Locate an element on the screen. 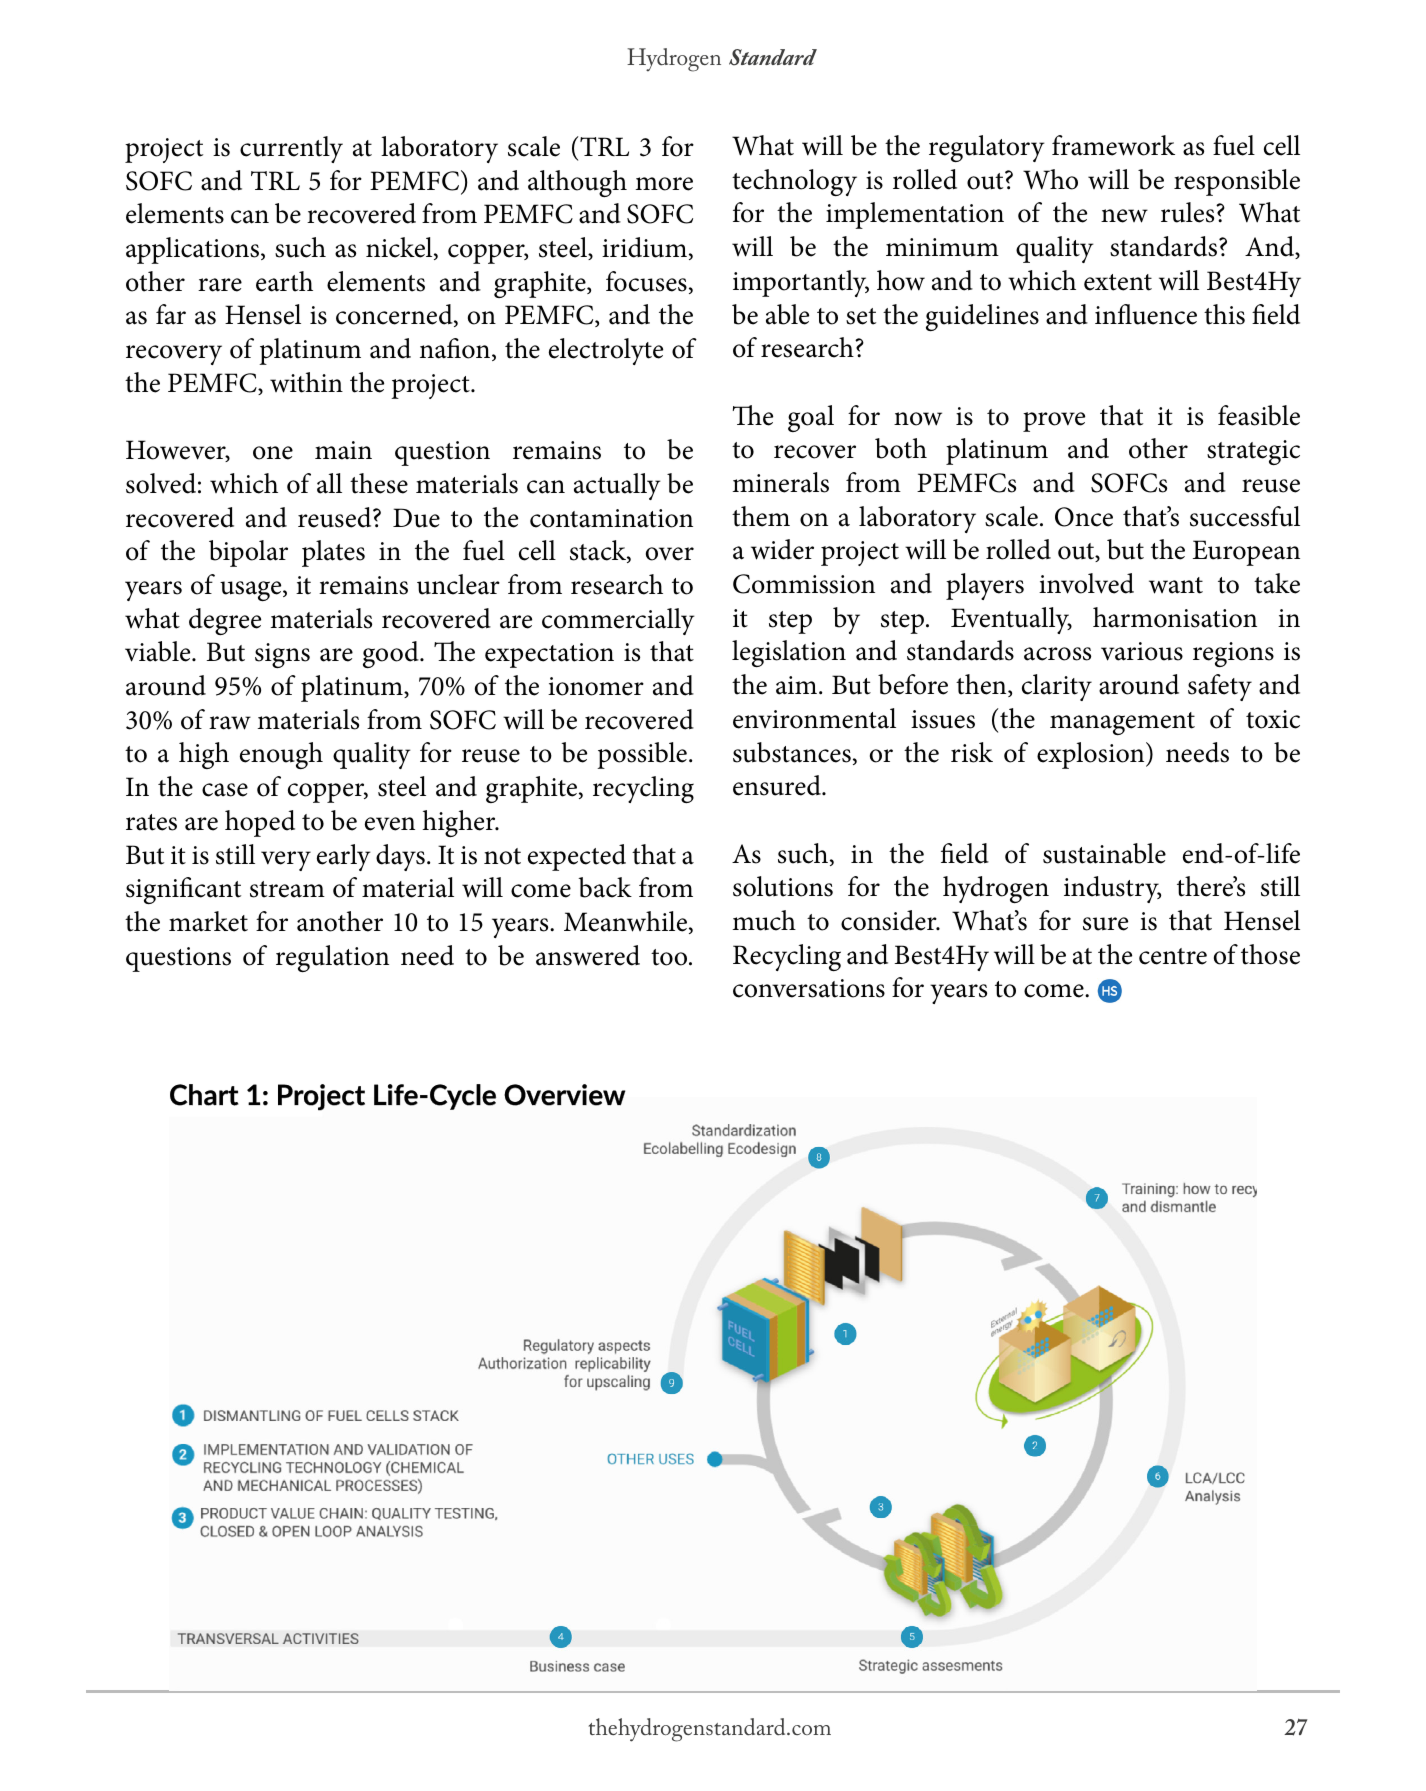 Image resolution: width=1426 pixels, height=1791 pixels. hoped is located at coordinates (260, 823).
